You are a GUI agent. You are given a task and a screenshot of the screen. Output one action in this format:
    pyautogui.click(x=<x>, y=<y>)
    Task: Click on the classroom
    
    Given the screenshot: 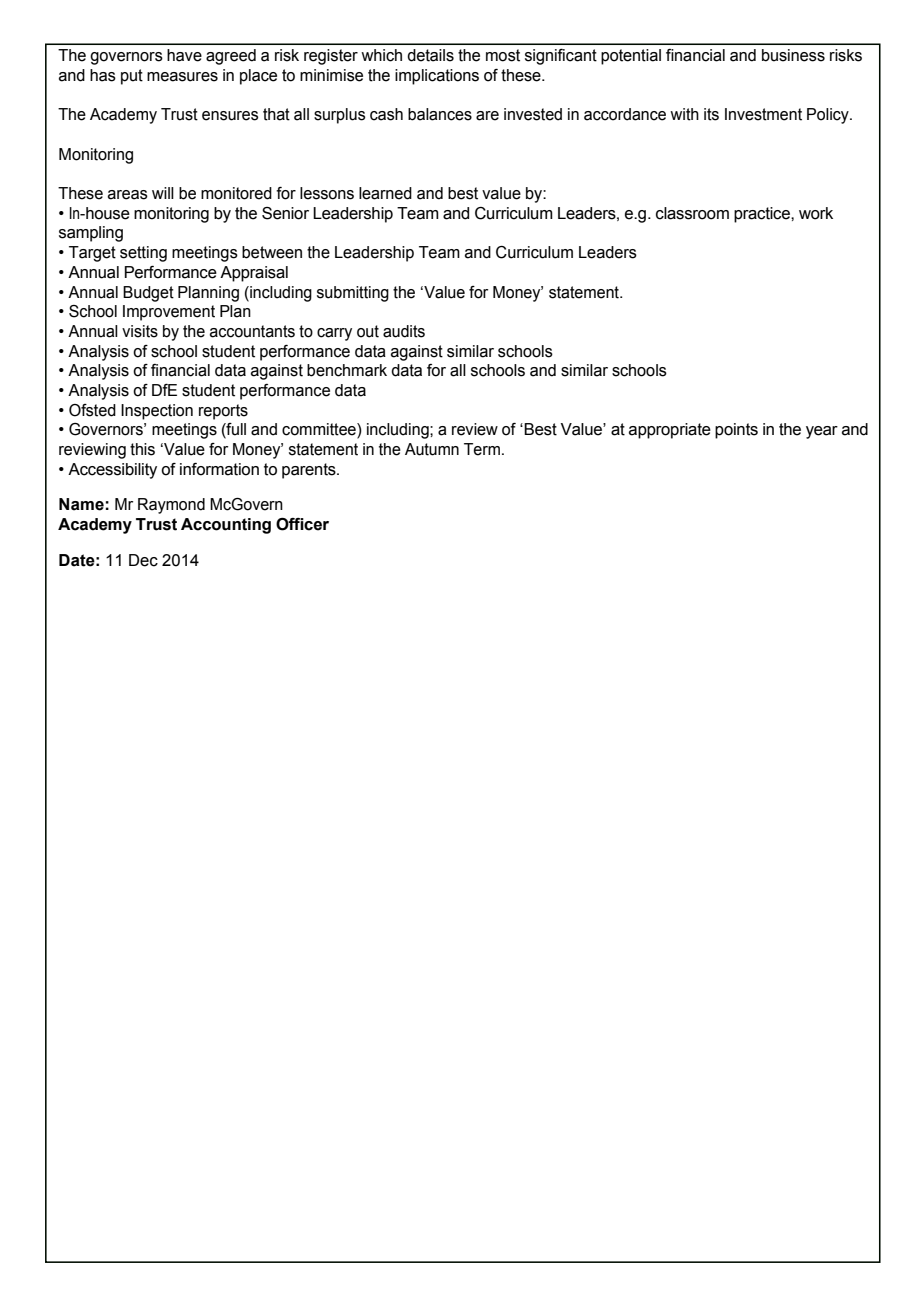 What is the action you would take?
    pyautogui.click(x=692, y=213)
